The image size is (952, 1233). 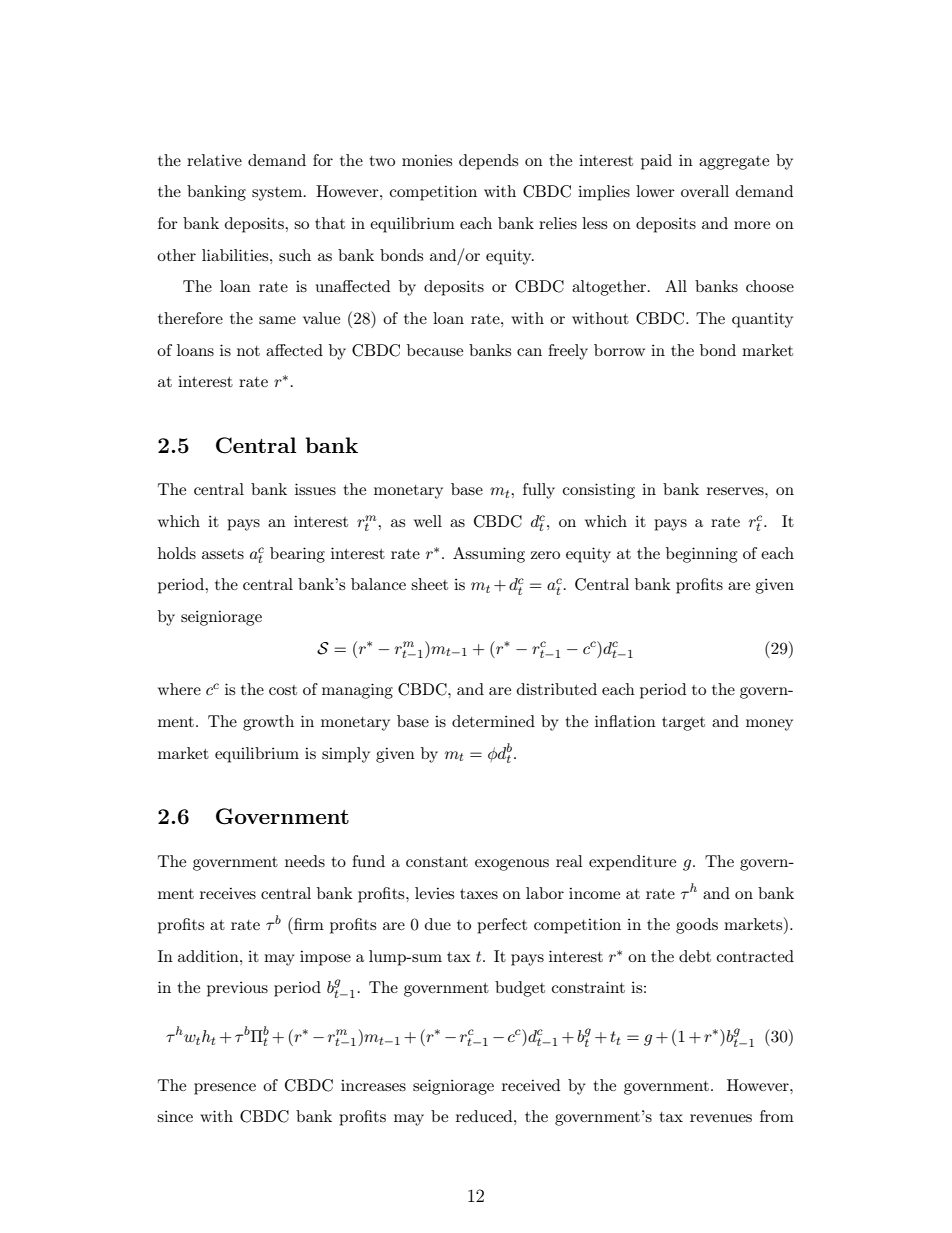 What do you see at coordinates (278, 194) in the document?
I see `system` at bounding box center [278, 194].
